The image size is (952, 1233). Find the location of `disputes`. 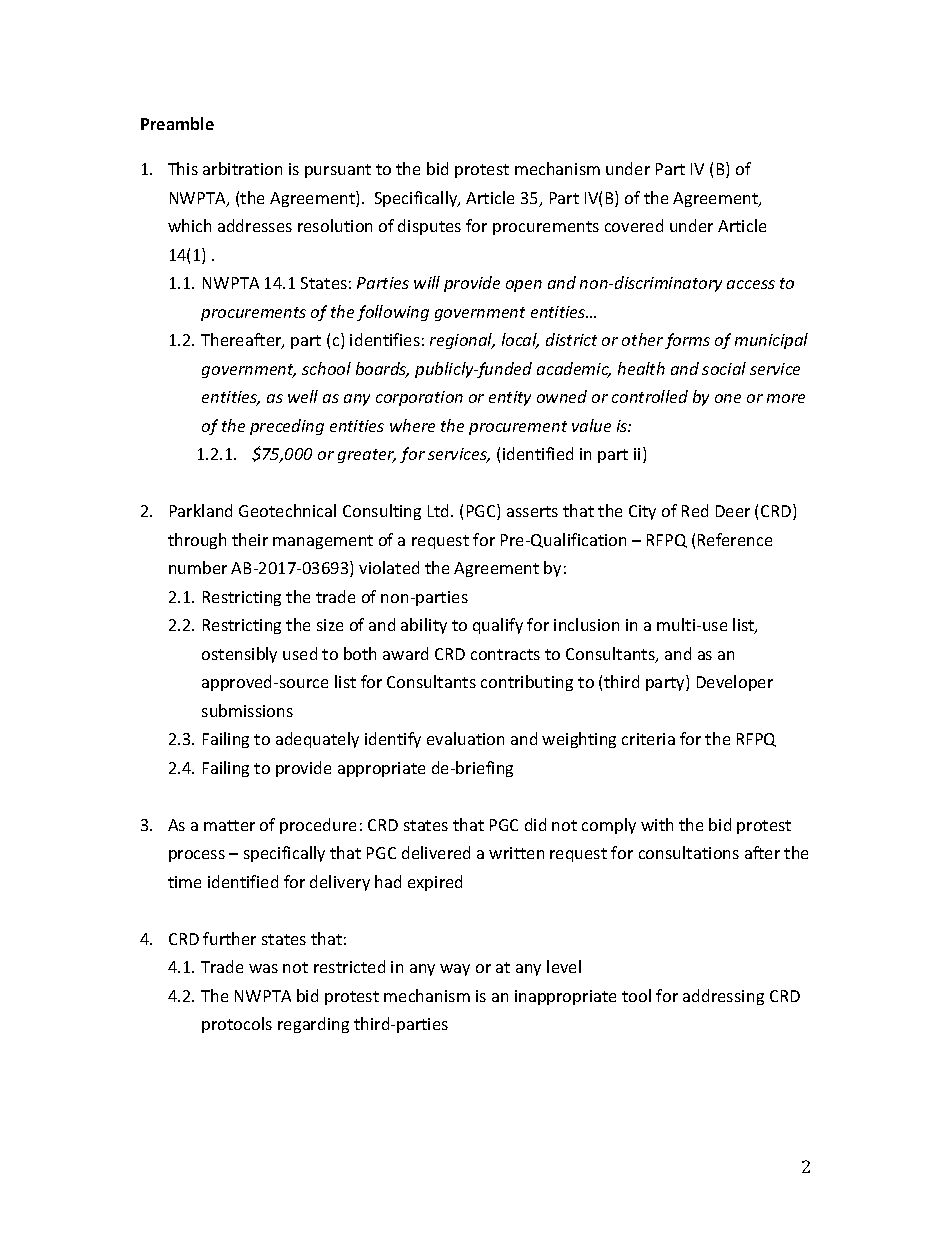

disputes is located at coordinates (429, 227).
